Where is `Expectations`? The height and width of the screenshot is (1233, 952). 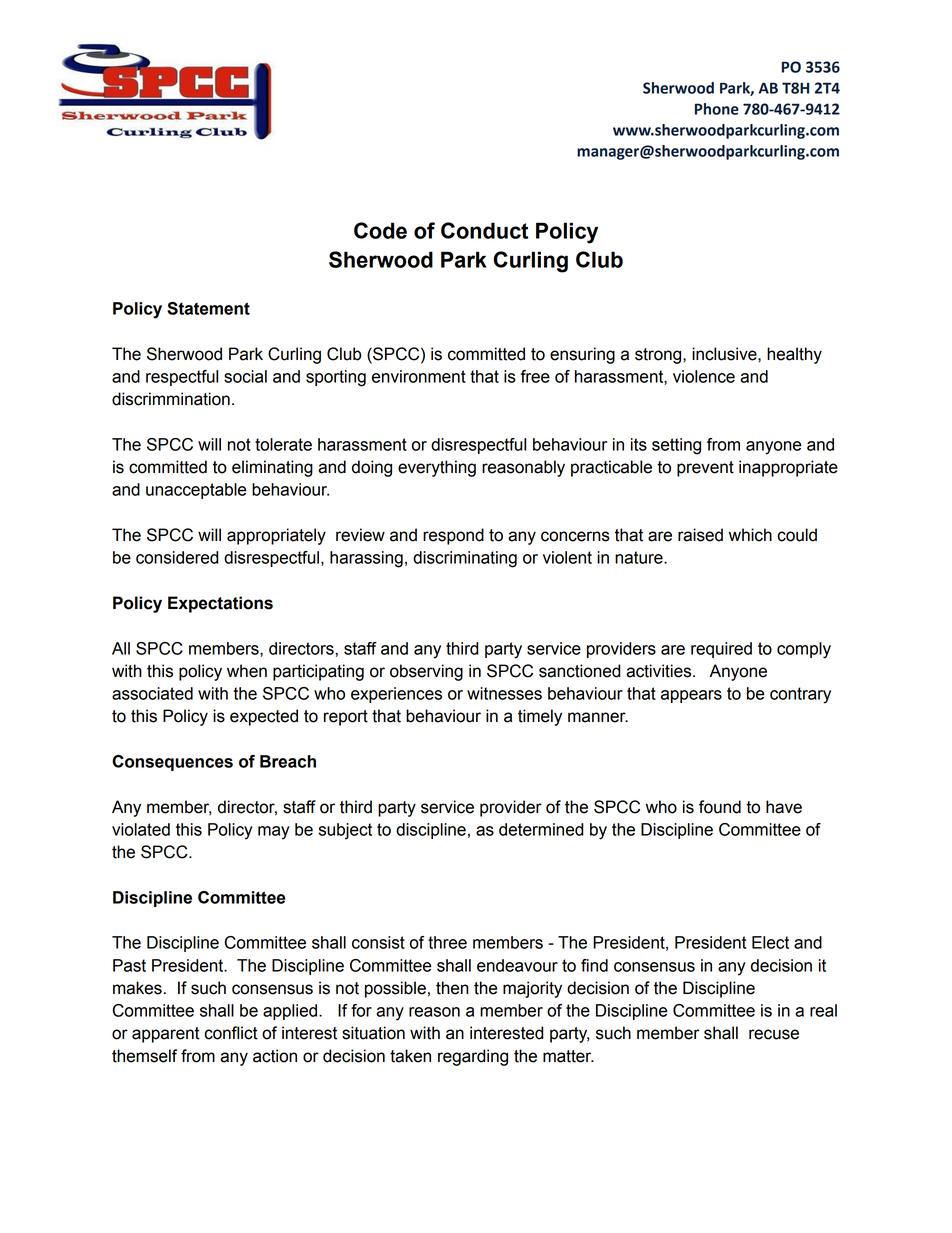 Expectations is located at coordinates (220, 604).
